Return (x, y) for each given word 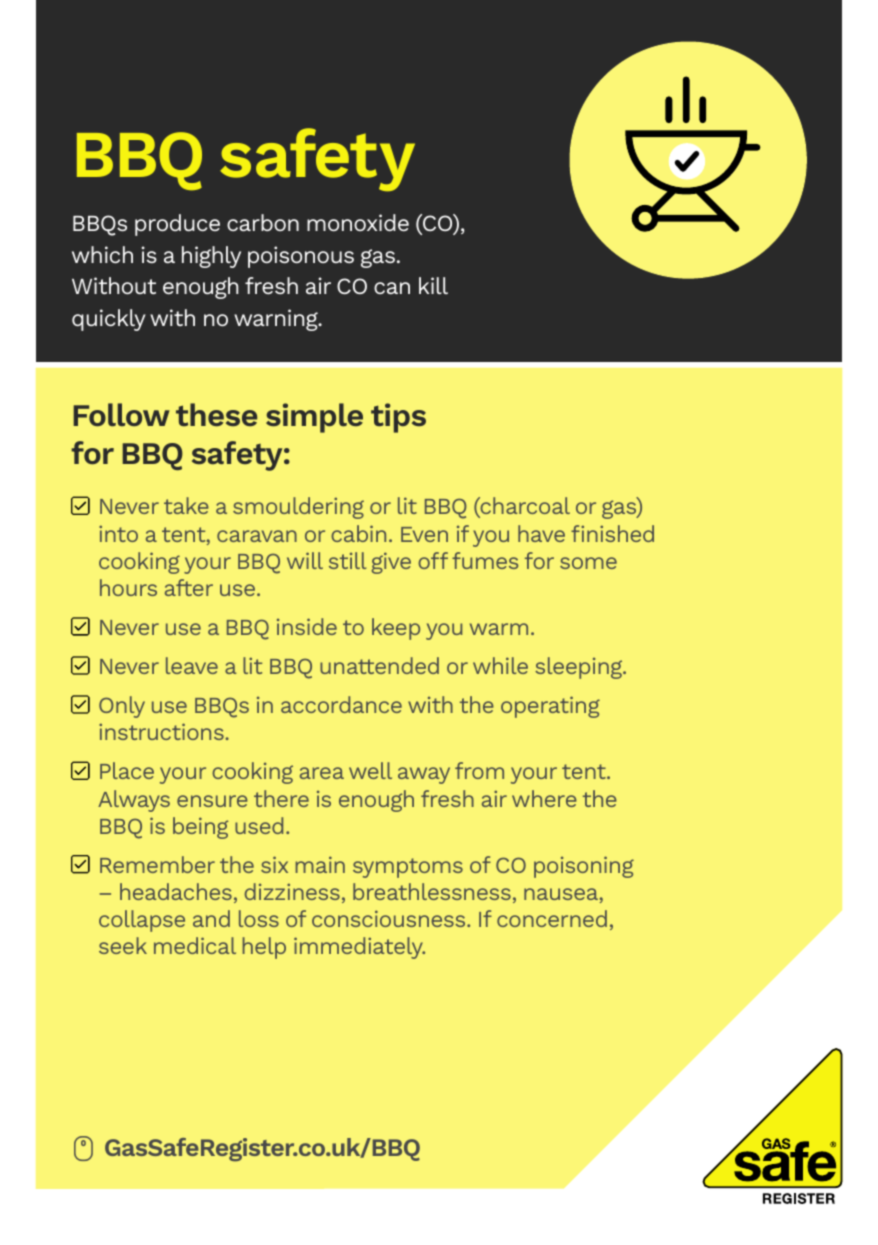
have (541, 533)
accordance (341, 704)
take (186, 505)
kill (433, 285)
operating (550, 707)
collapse (142, 921)
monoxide (358, 222)
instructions (162, 731)
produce (177, 225)
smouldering (298, 508)
